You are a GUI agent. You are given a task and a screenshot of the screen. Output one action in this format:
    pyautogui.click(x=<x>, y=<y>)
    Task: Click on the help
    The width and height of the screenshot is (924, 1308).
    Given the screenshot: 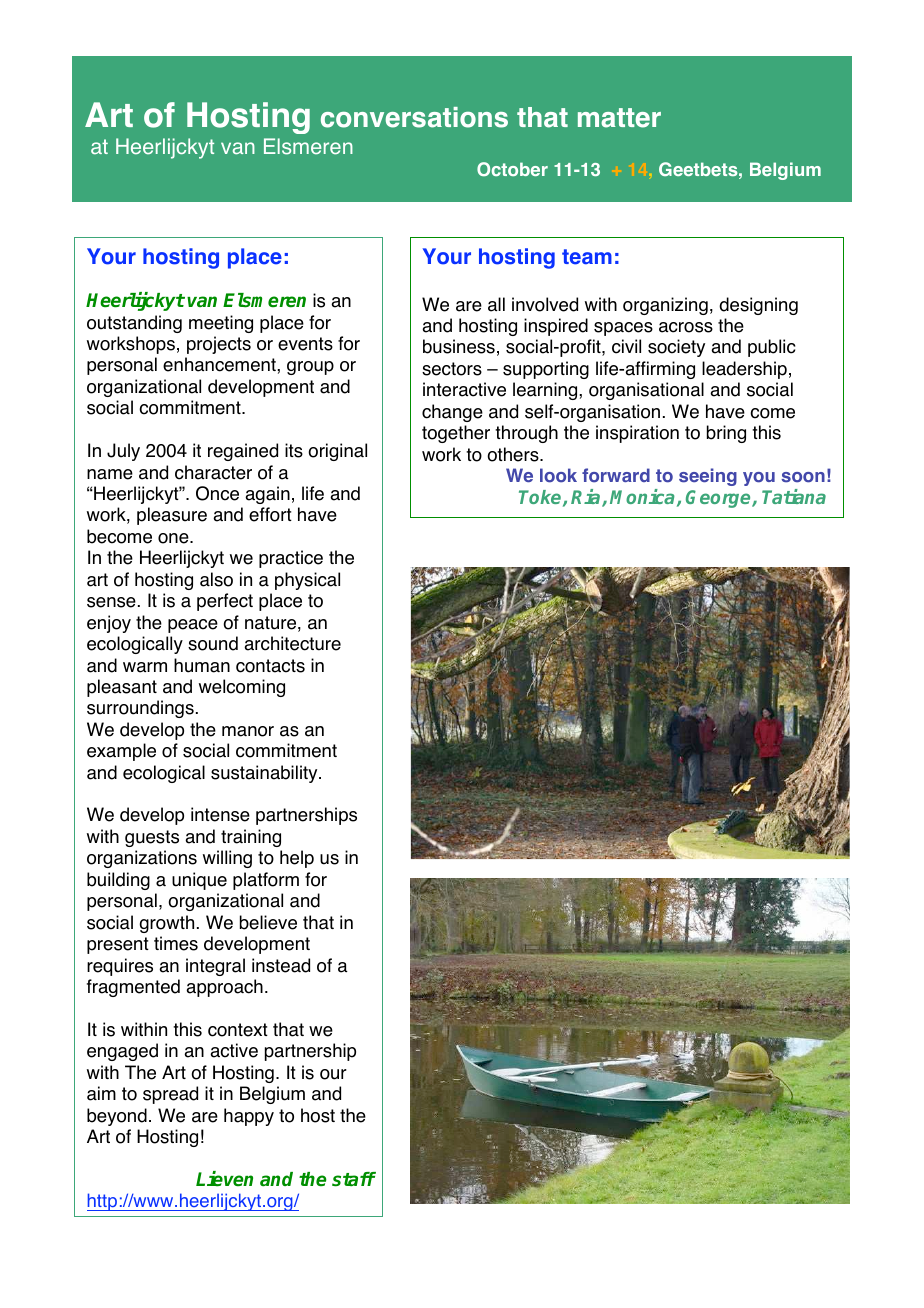 What is the action you would take?
    pyautogui.click(x=297, y=859)
